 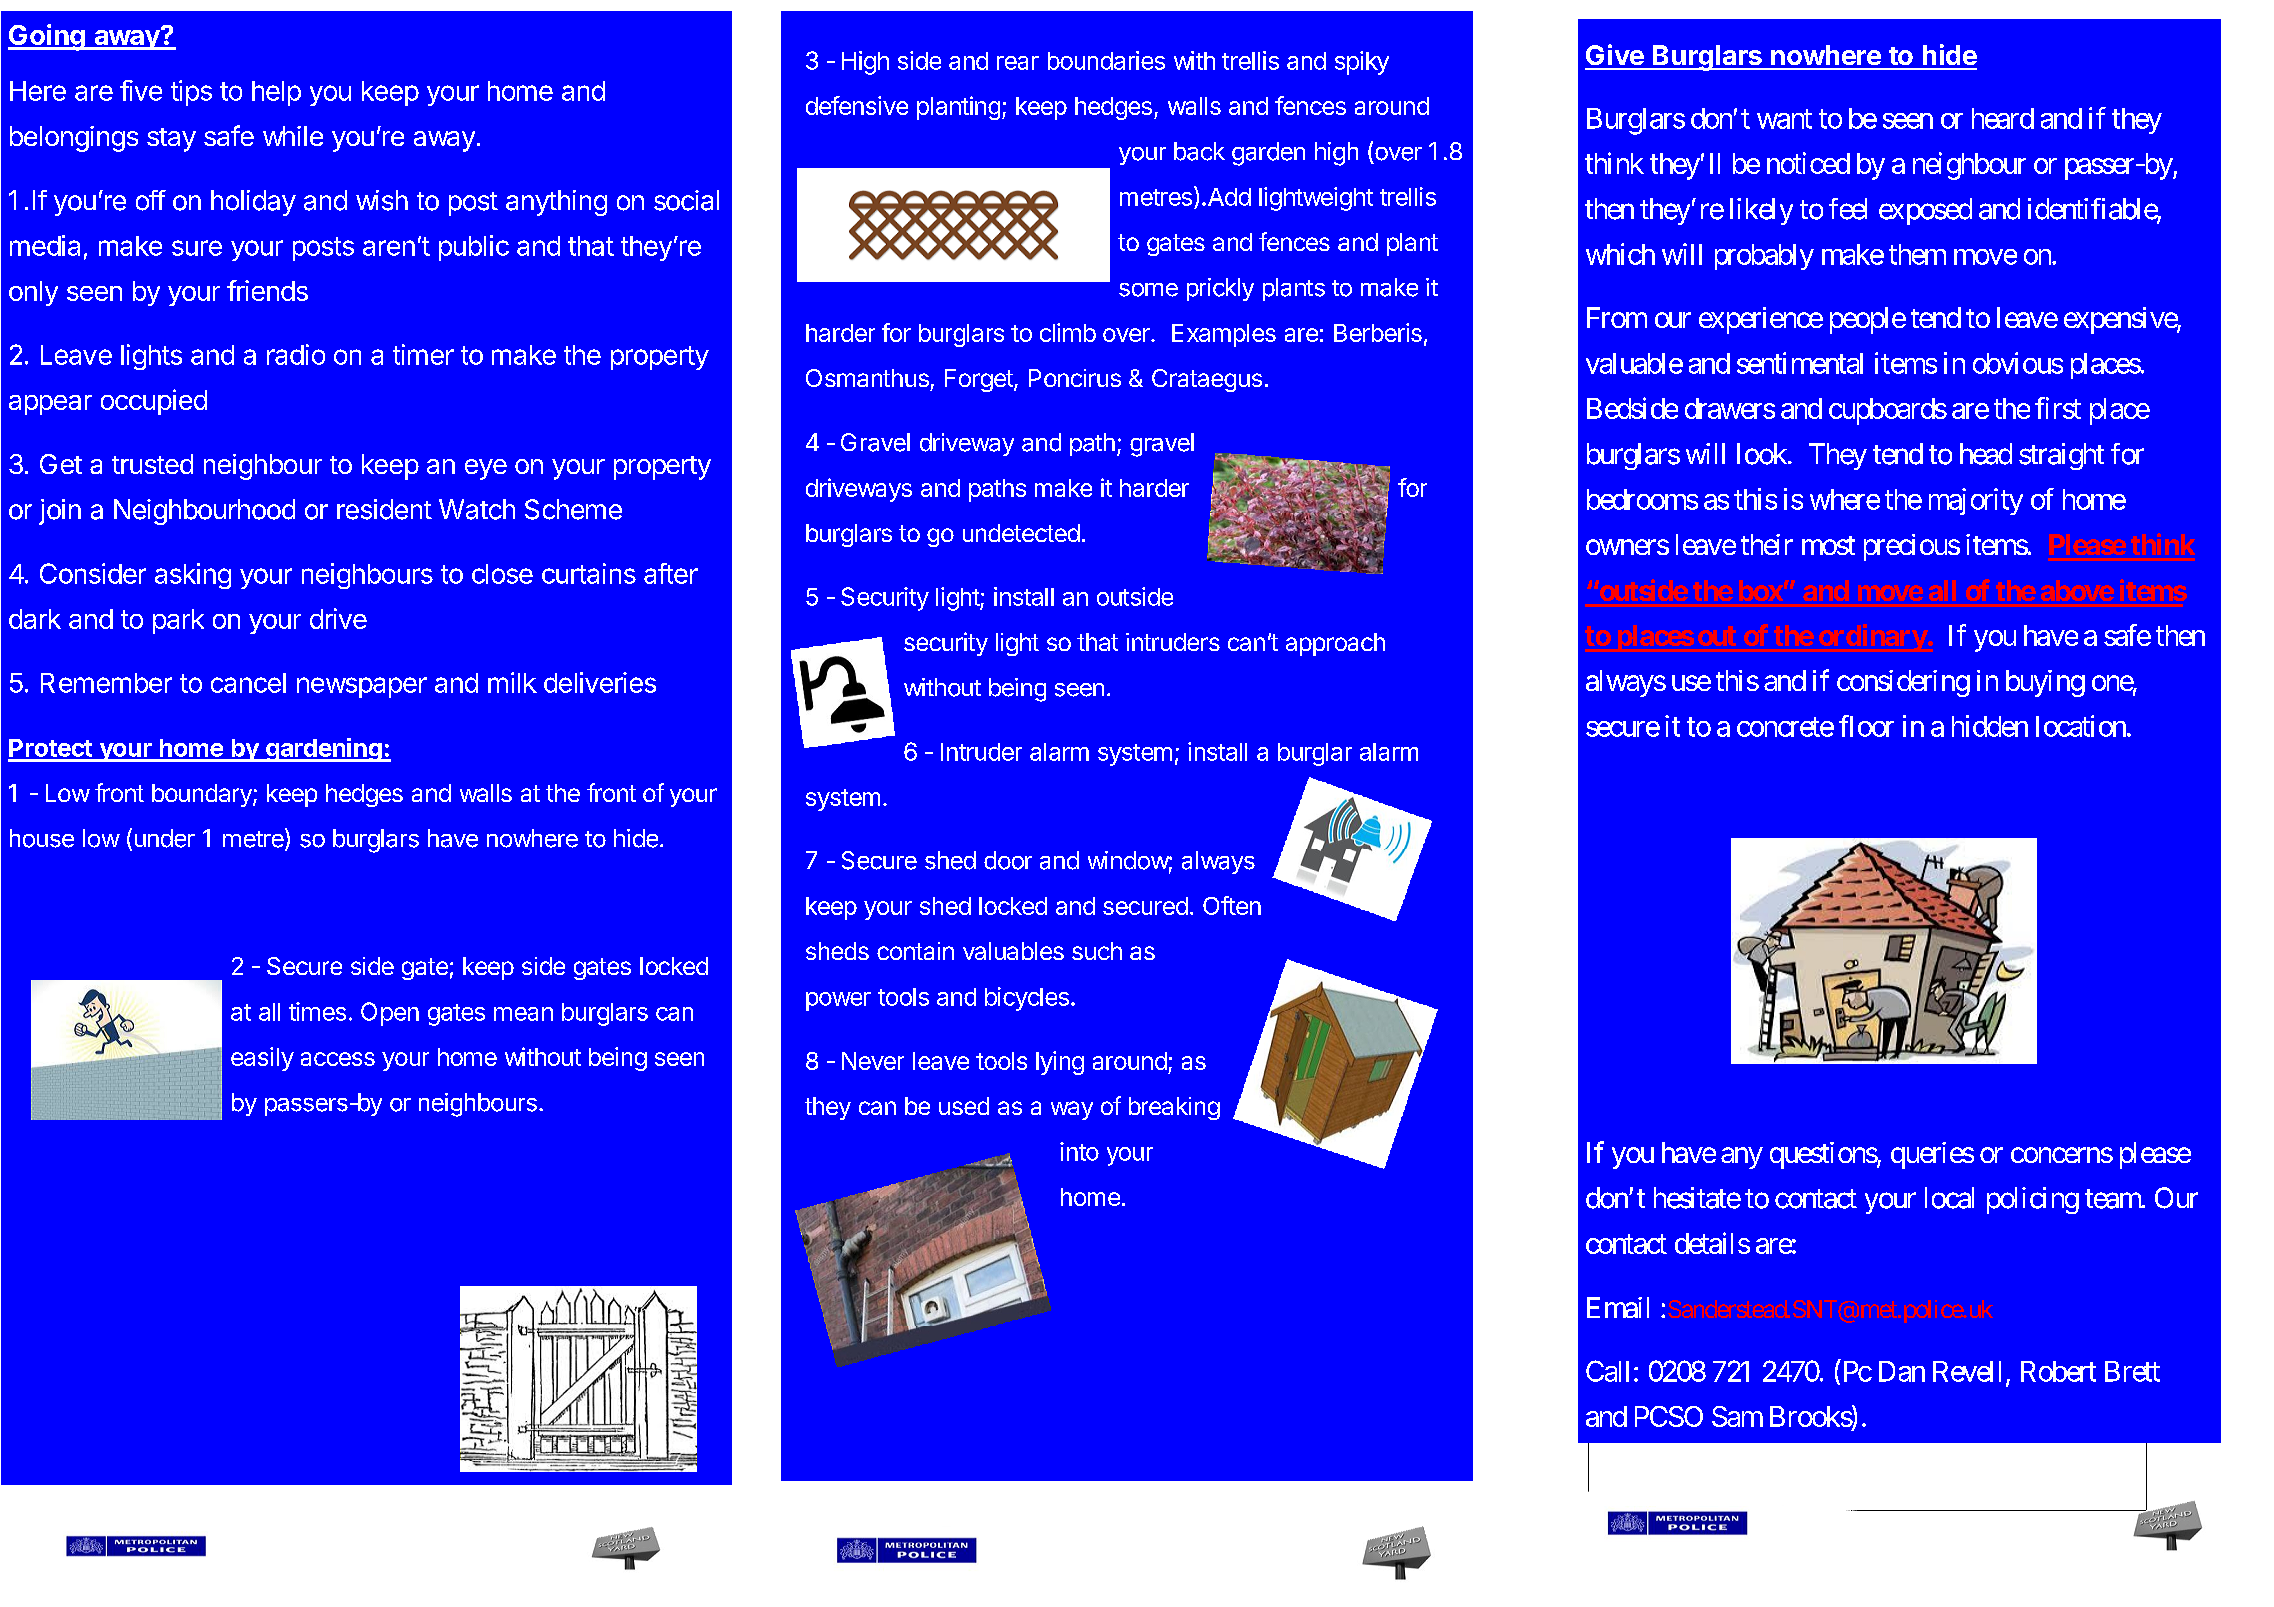 What do you see at coordinates (1866, 726) in the screenshot?
I see `floor` at bounding box center [1866, 726].
